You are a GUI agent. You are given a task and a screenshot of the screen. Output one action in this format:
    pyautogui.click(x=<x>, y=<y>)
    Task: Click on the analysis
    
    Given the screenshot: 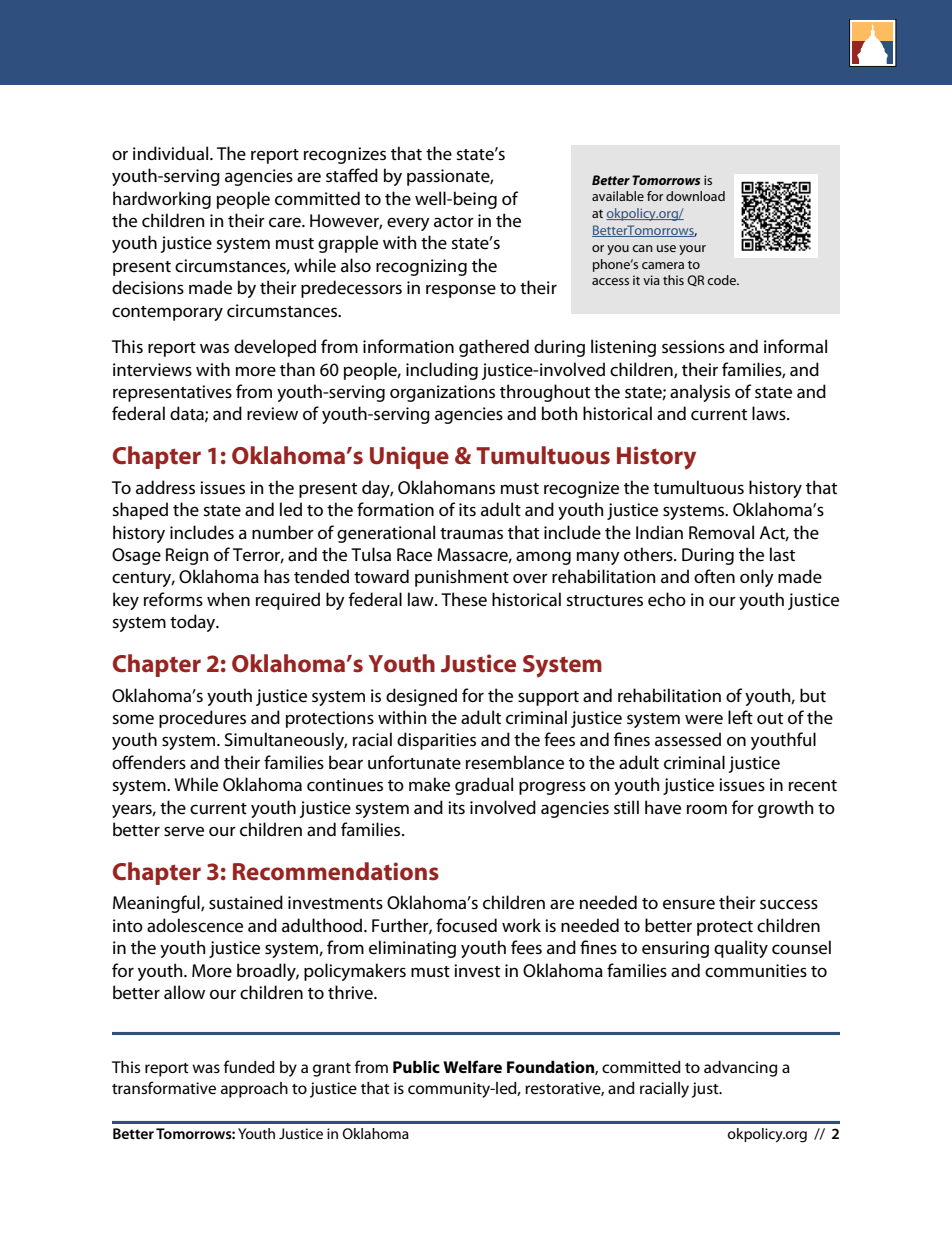 What is the action you would take?
    pyautogui.click(x=700, y=393)
